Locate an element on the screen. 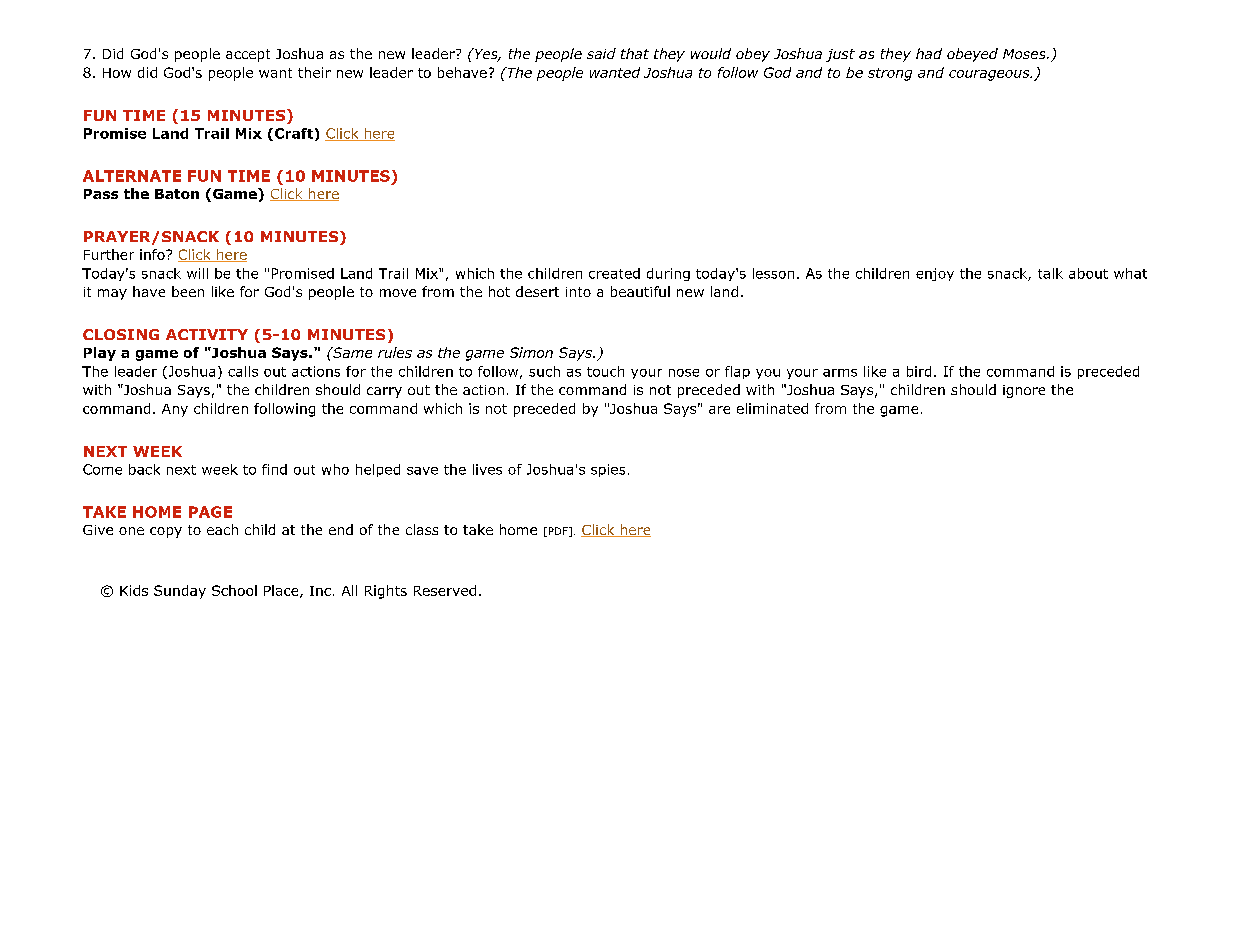 This screenshot has width=1233, height=952. School is located at coordinates (234, 590).
